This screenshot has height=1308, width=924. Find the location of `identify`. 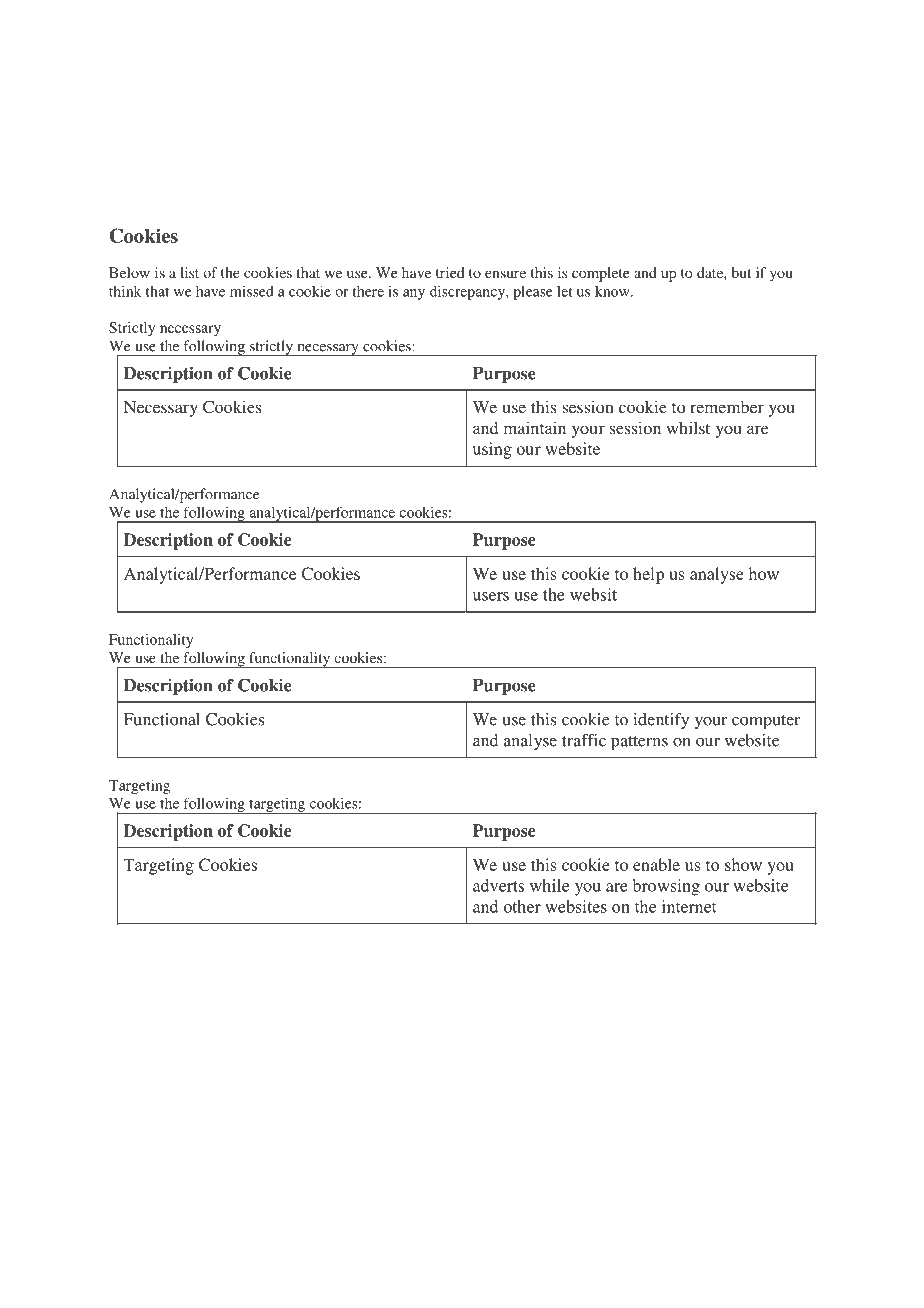

identify is located at coordinates (661, 721).
